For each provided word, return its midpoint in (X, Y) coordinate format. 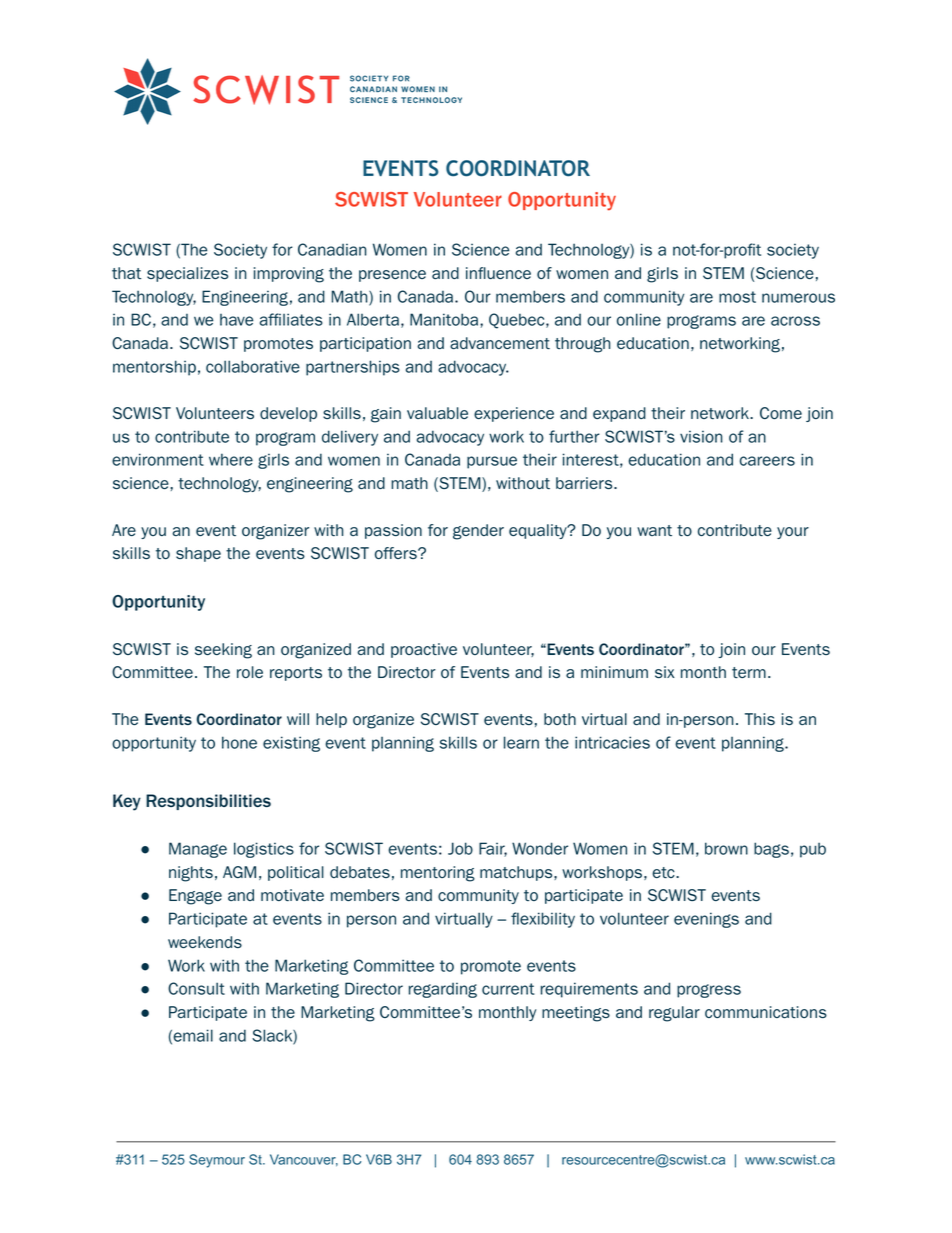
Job (460, 848)
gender (478, 532)
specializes (187, 274)
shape (198, 554)
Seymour (217, 1161)
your (793, 533)
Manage (198, 850)
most (737, 297)
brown (726, 848)
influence (498, 273)
